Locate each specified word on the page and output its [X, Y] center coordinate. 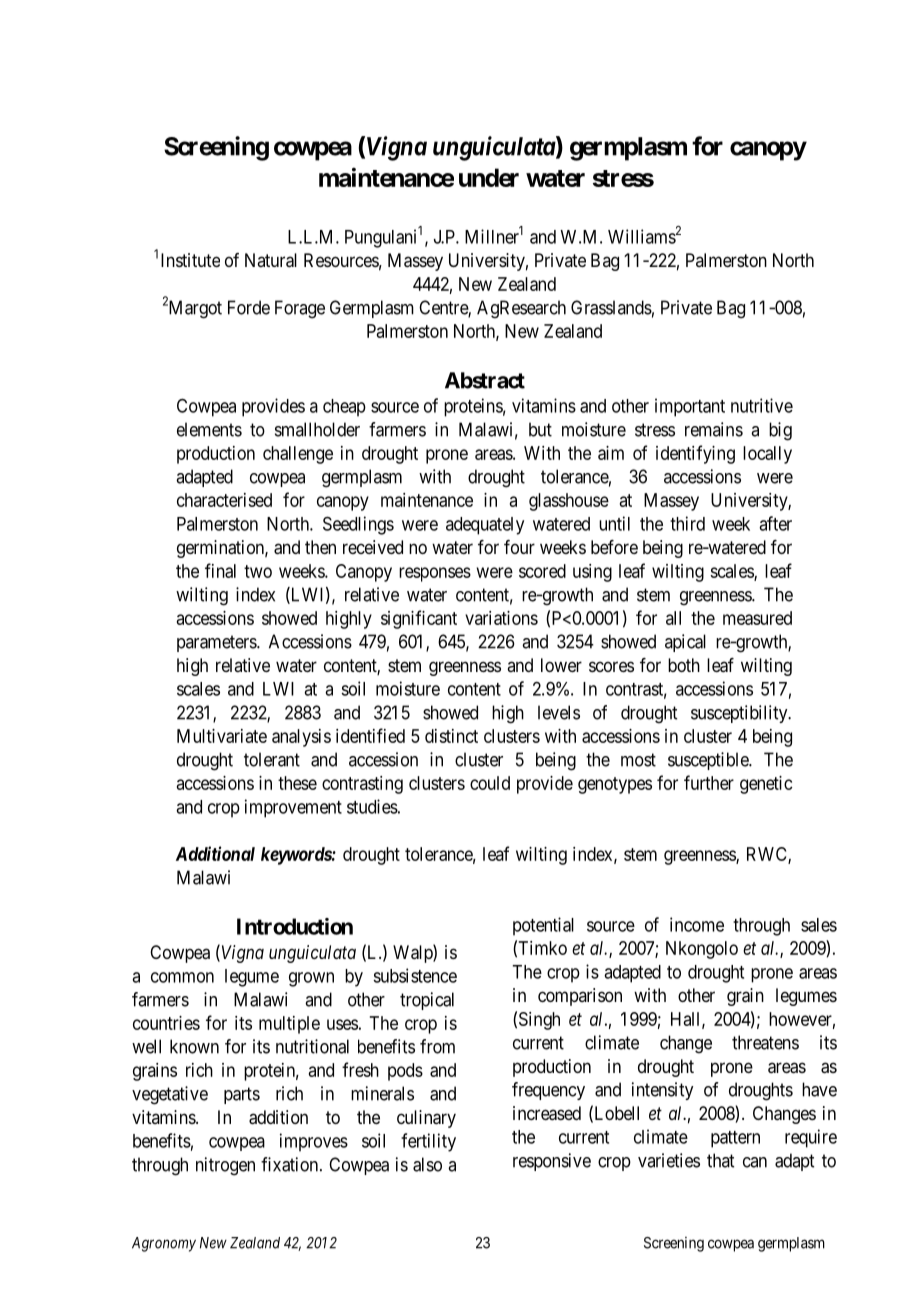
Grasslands [611, 307]
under [489, 177]
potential [543, 926]
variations [501, 618]
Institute [190, 260]
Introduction [295, 926]
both [684, 665]
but [540, 429]
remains [714, 429]
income [697, 924]
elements [209, 429]
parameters [217, 643]
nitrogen [225, 1166]
